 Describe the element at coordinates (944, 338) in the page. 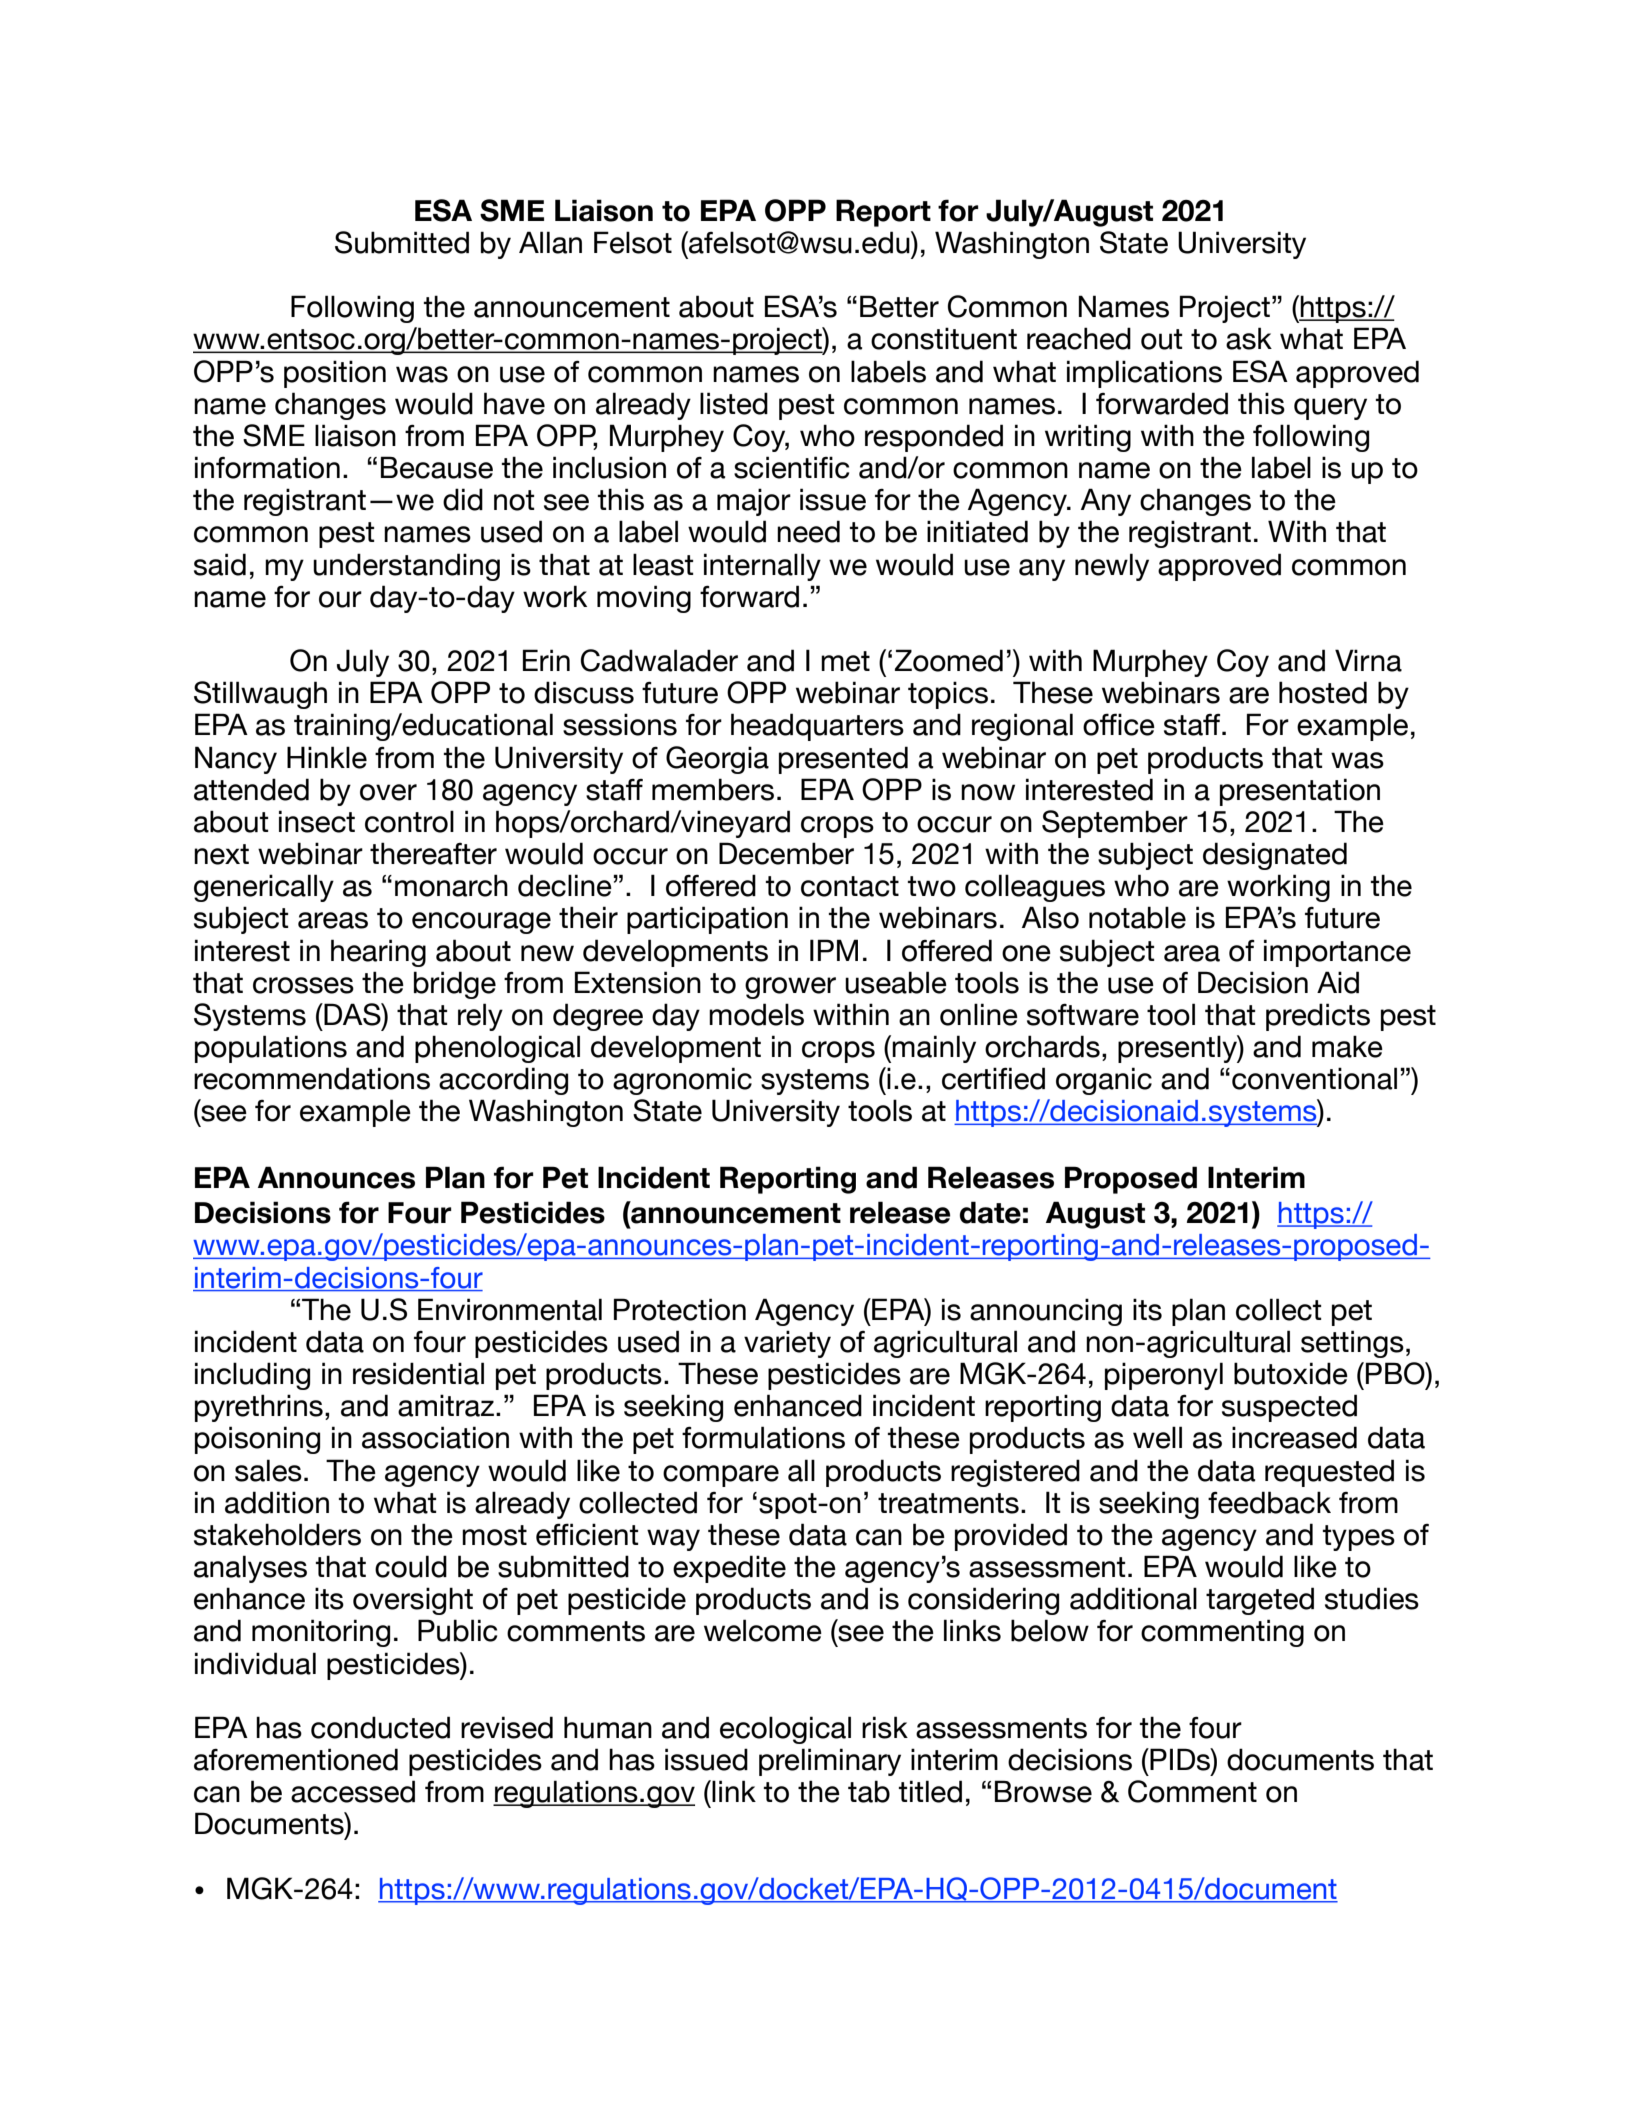

I see `constituent` at that location.
